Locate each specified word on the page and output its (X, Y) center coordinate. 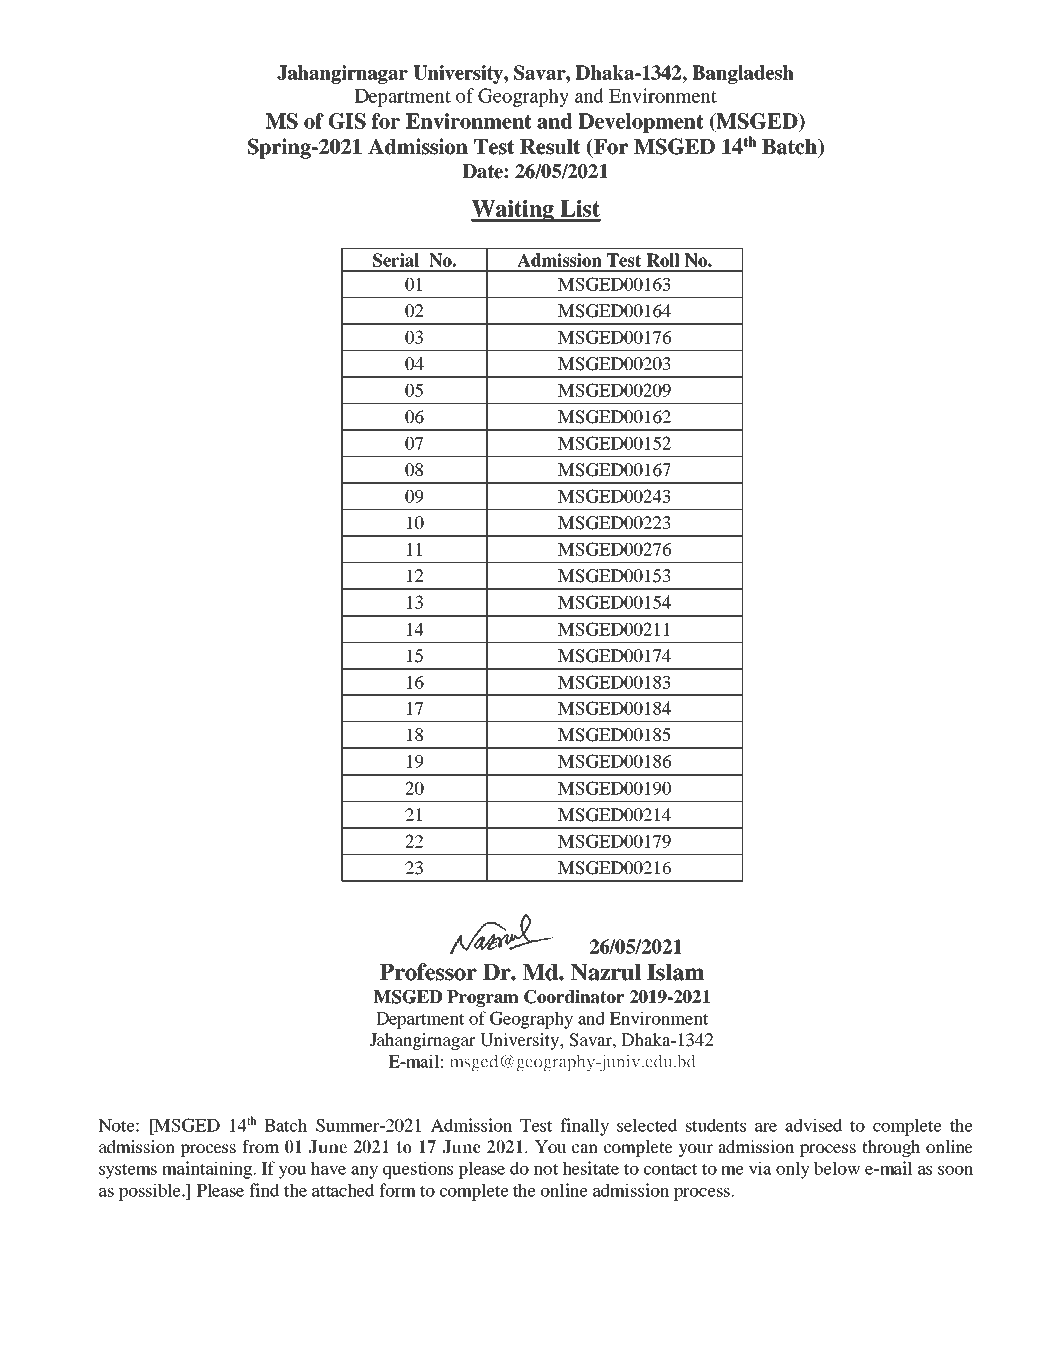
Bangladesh (743, 74)
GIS (347, 121)
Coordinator (574, 997)
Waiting (513, 211)
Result (550, 147)
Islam (675, 972)
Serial (396, 260)
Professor (428, 972)
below (837, 1168)
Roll (663, 260)
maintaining (208, 1170)
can (585, 1148)
